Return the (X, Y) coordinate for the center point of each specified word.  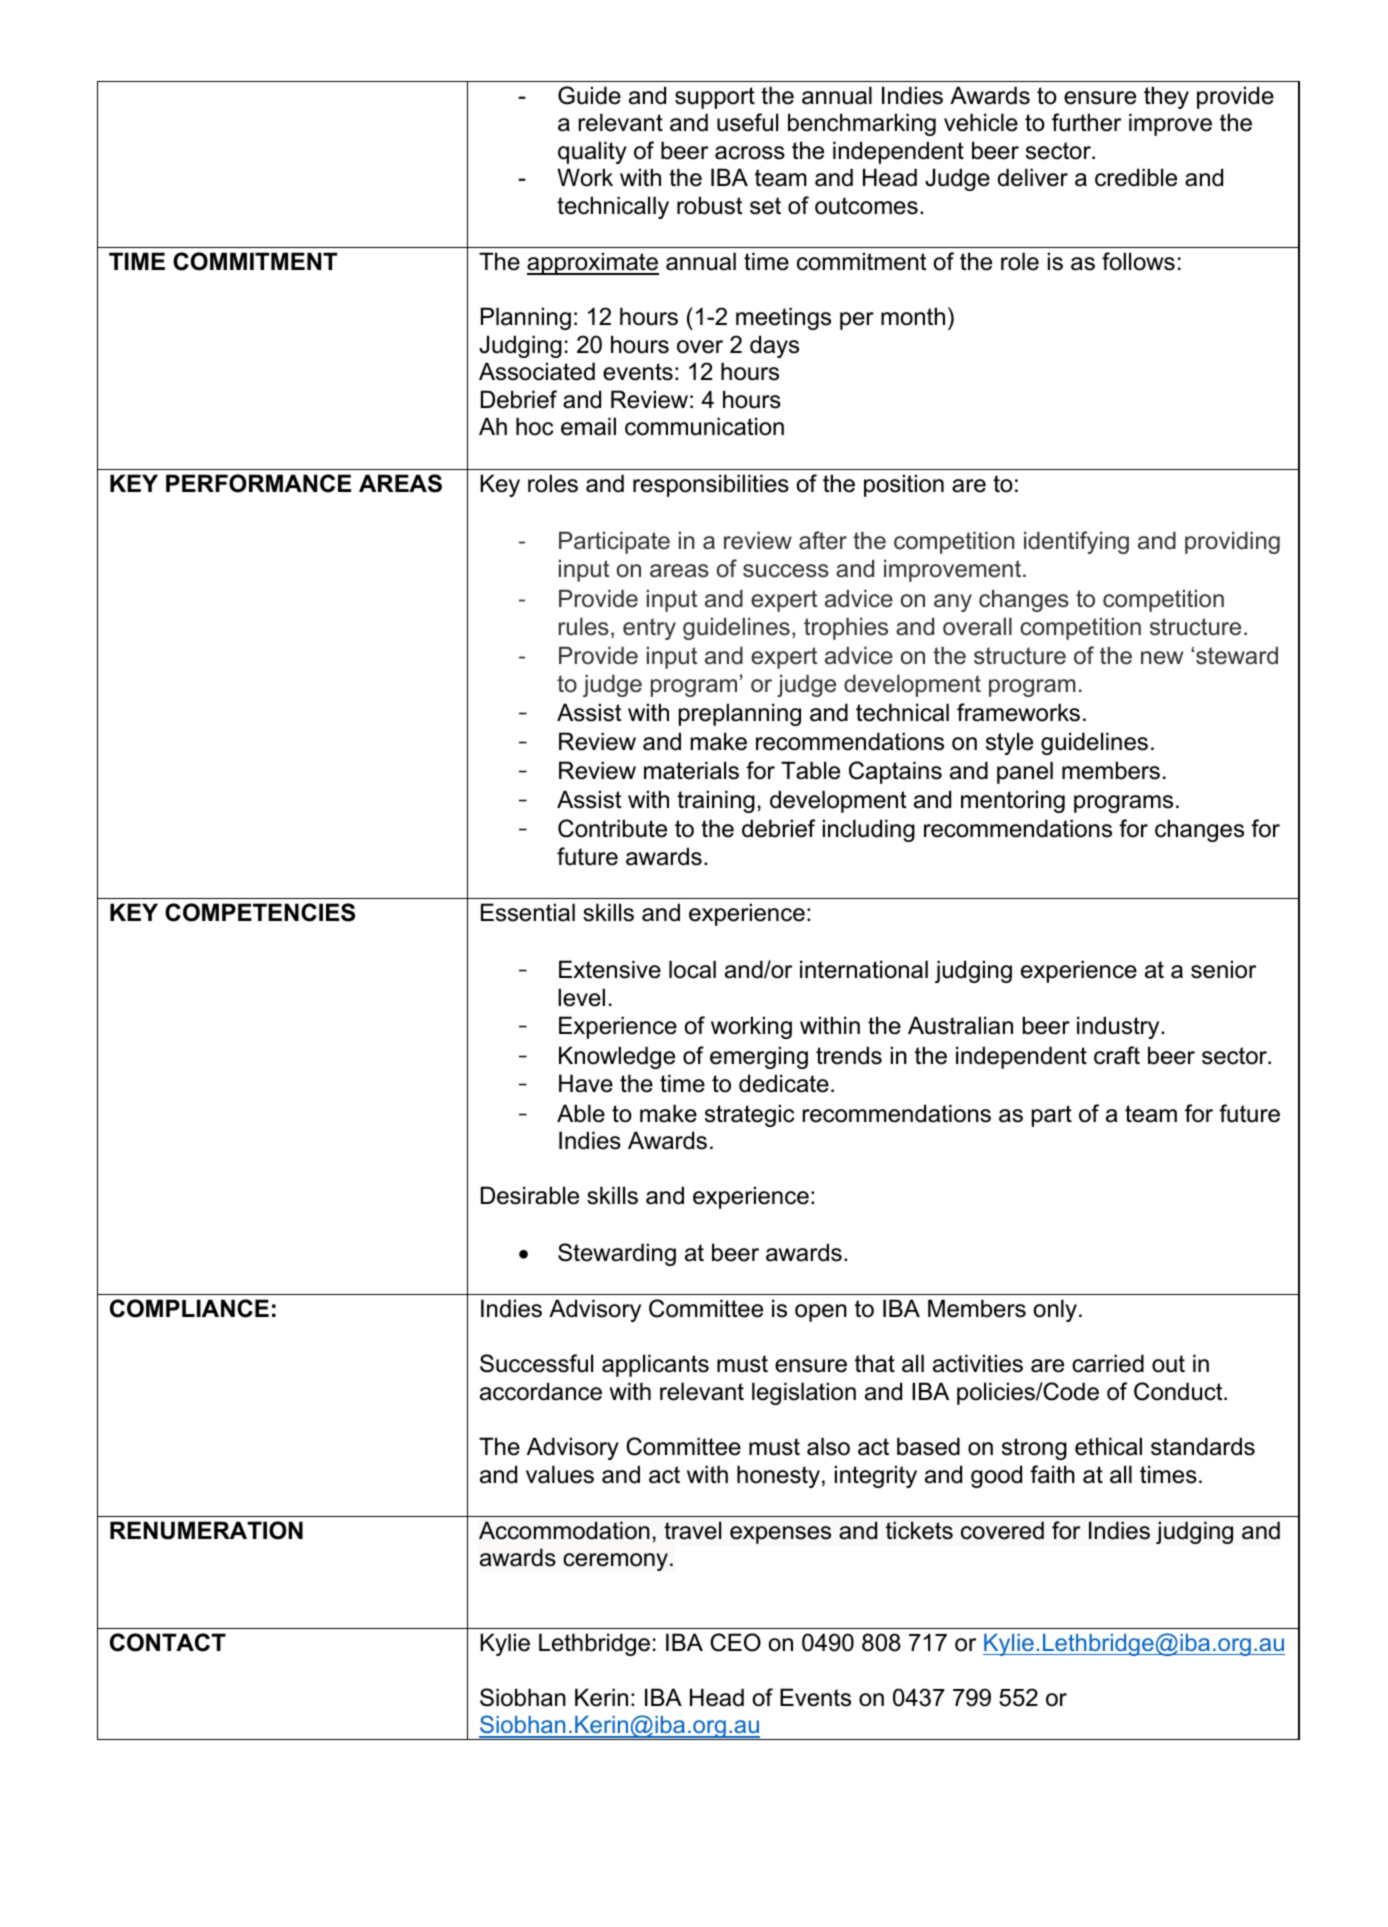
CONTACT (168, 1642)
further (1086, 122)
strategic (749, 1115)
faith (1052, 1474)
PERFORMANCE (258, 483)
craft (1117, 1055)
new (1162, 658)
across (750, 153)
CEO (735, 1642)
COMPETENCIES (260, 912)
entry (649, 629)
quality (592, 152)
